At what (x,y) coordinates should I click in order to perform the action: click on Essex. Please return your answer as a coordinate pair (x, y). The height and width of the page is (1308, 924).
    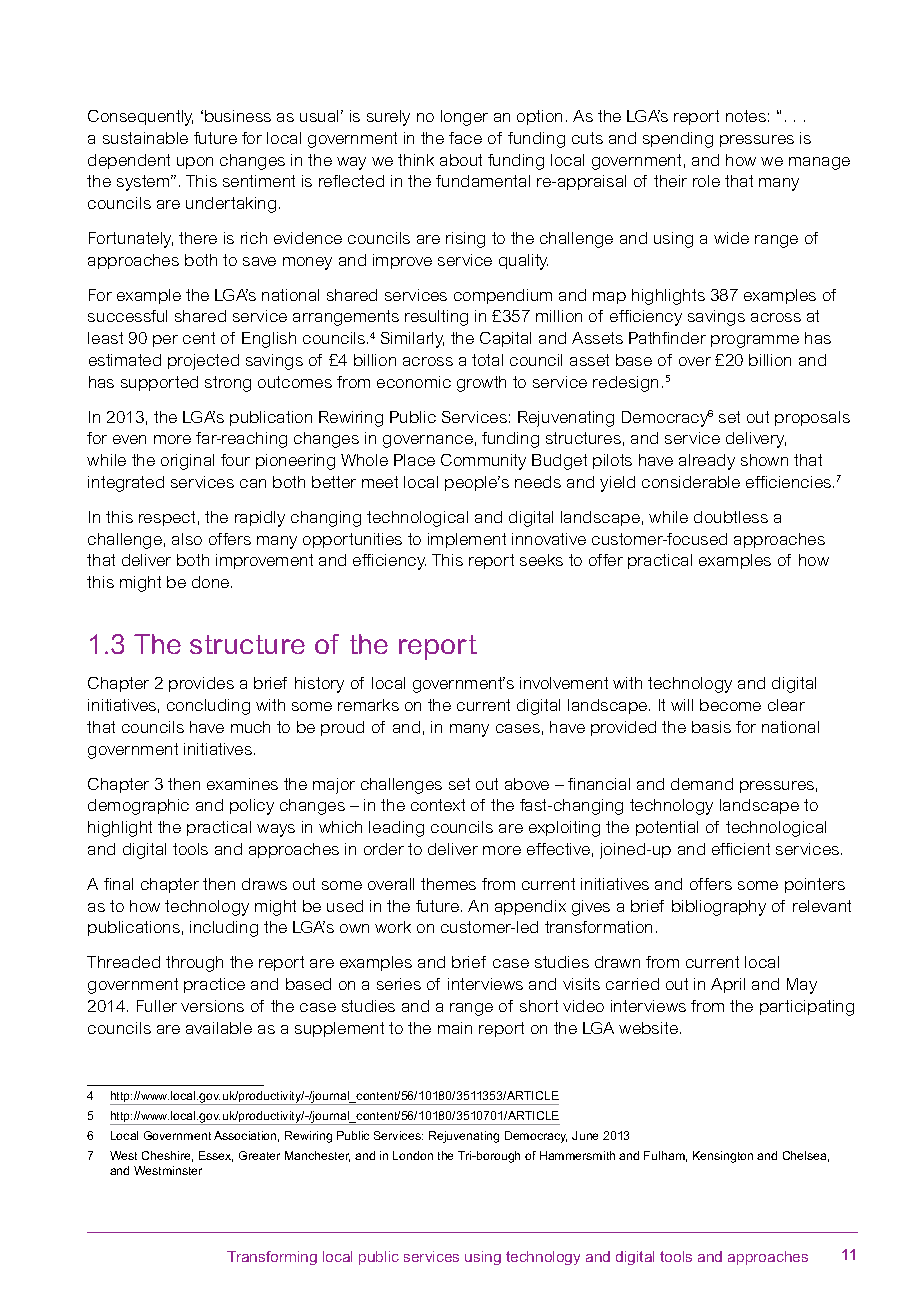
    Looking at the image, I should click on (216, 1156).
